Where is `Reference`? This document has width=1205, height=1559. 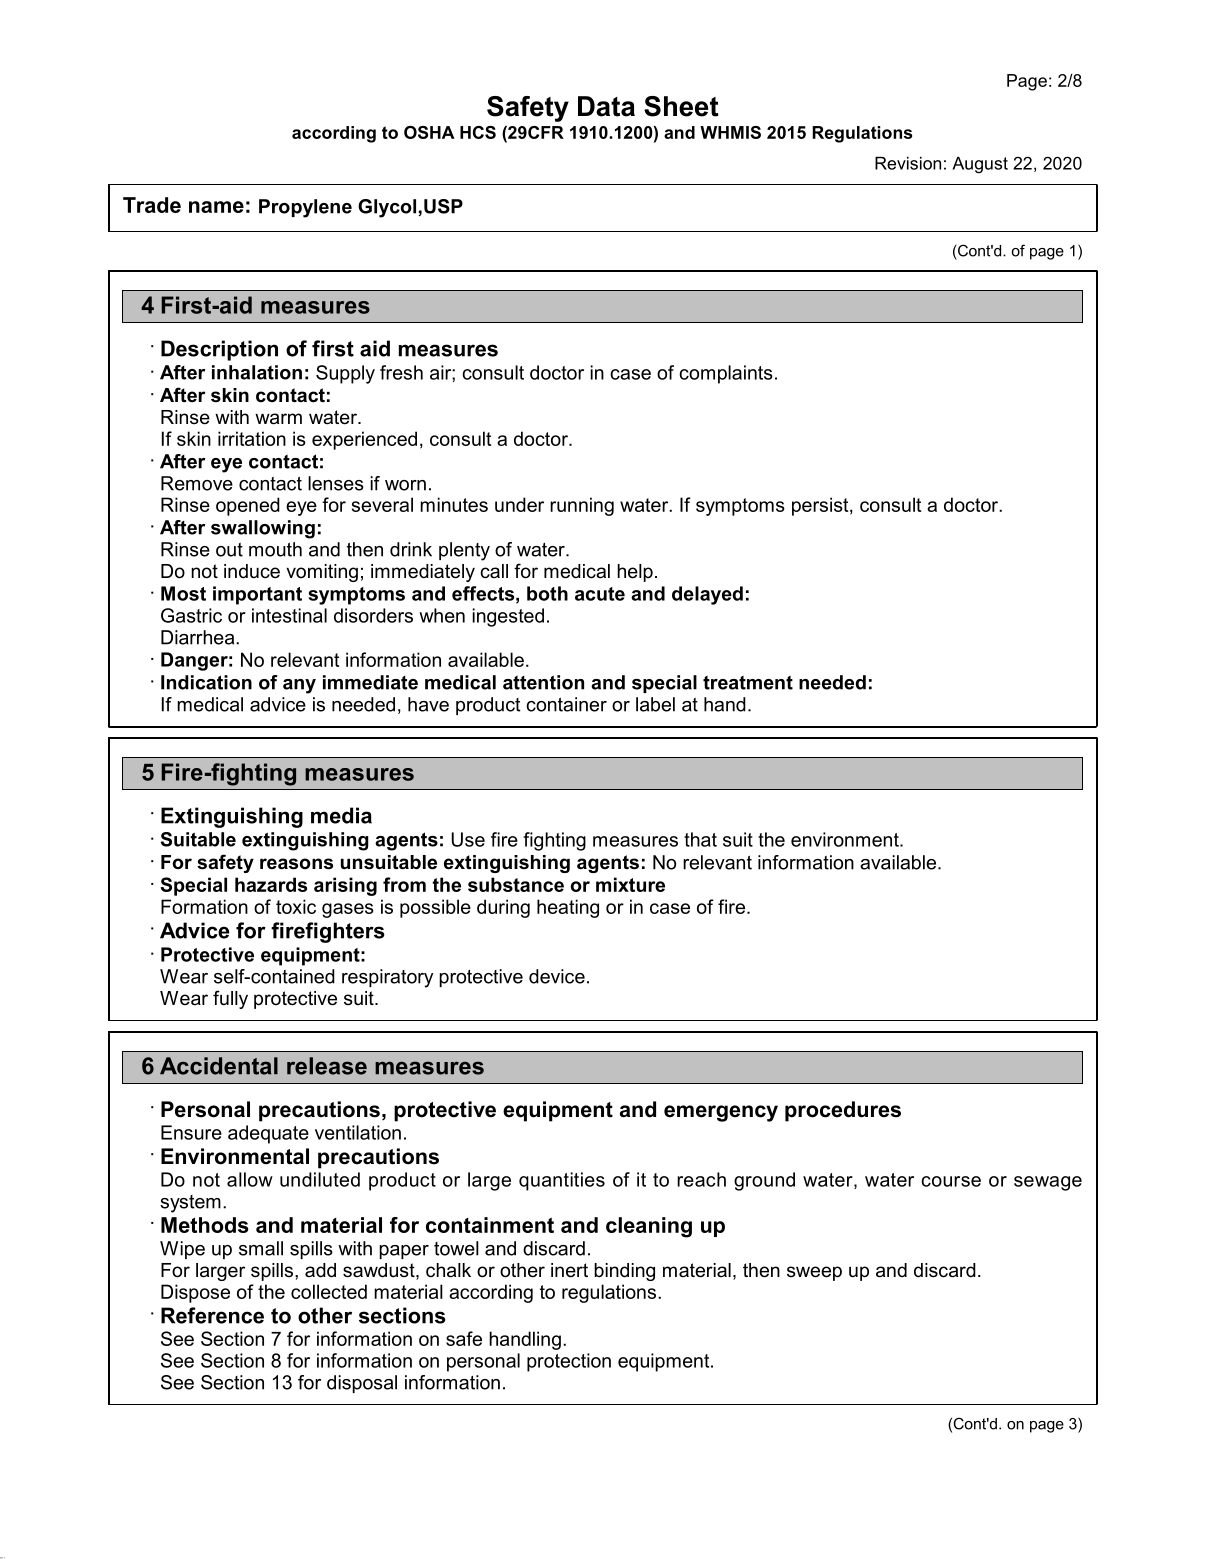 Reference is located at coordinates (212, 1315).
